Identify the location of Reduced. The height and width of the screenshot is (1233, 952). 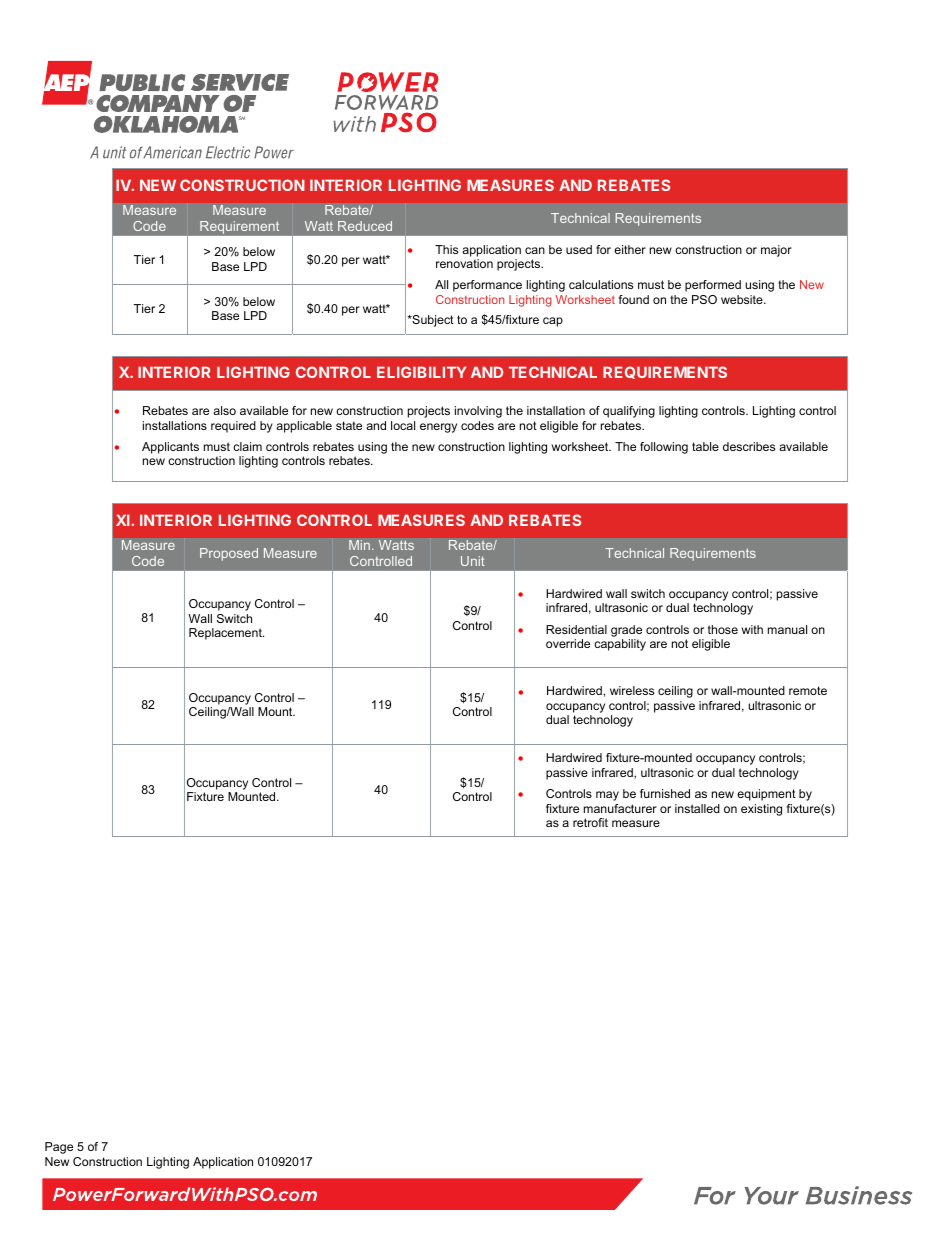
(365, 226).
